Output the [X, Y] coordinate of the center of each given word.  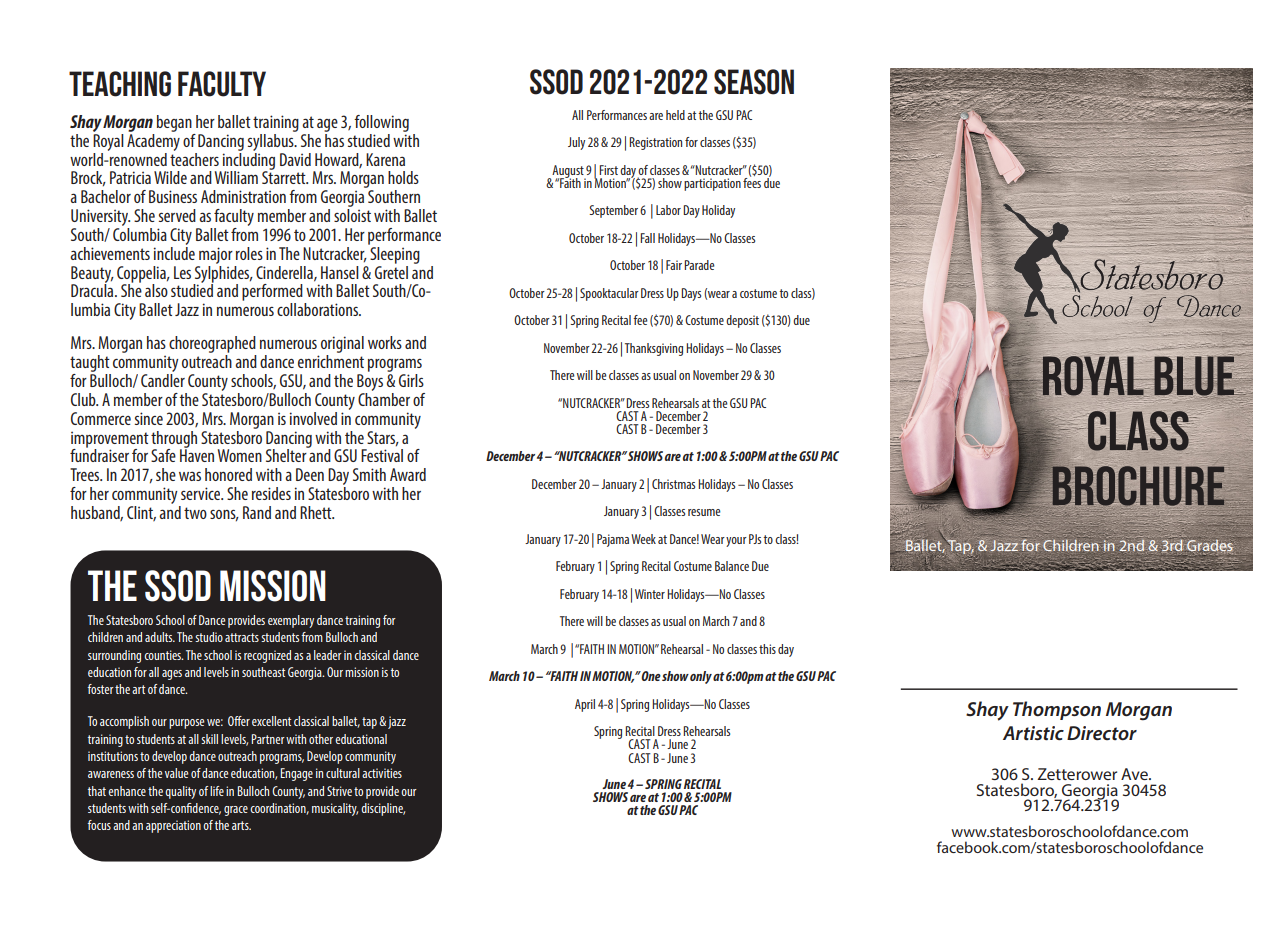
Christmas [673, 484]
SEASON [754, 82]
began [174, 123]
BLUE [1195, 376]
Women [240, 455]
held [675, 115]
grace [236, 811]
